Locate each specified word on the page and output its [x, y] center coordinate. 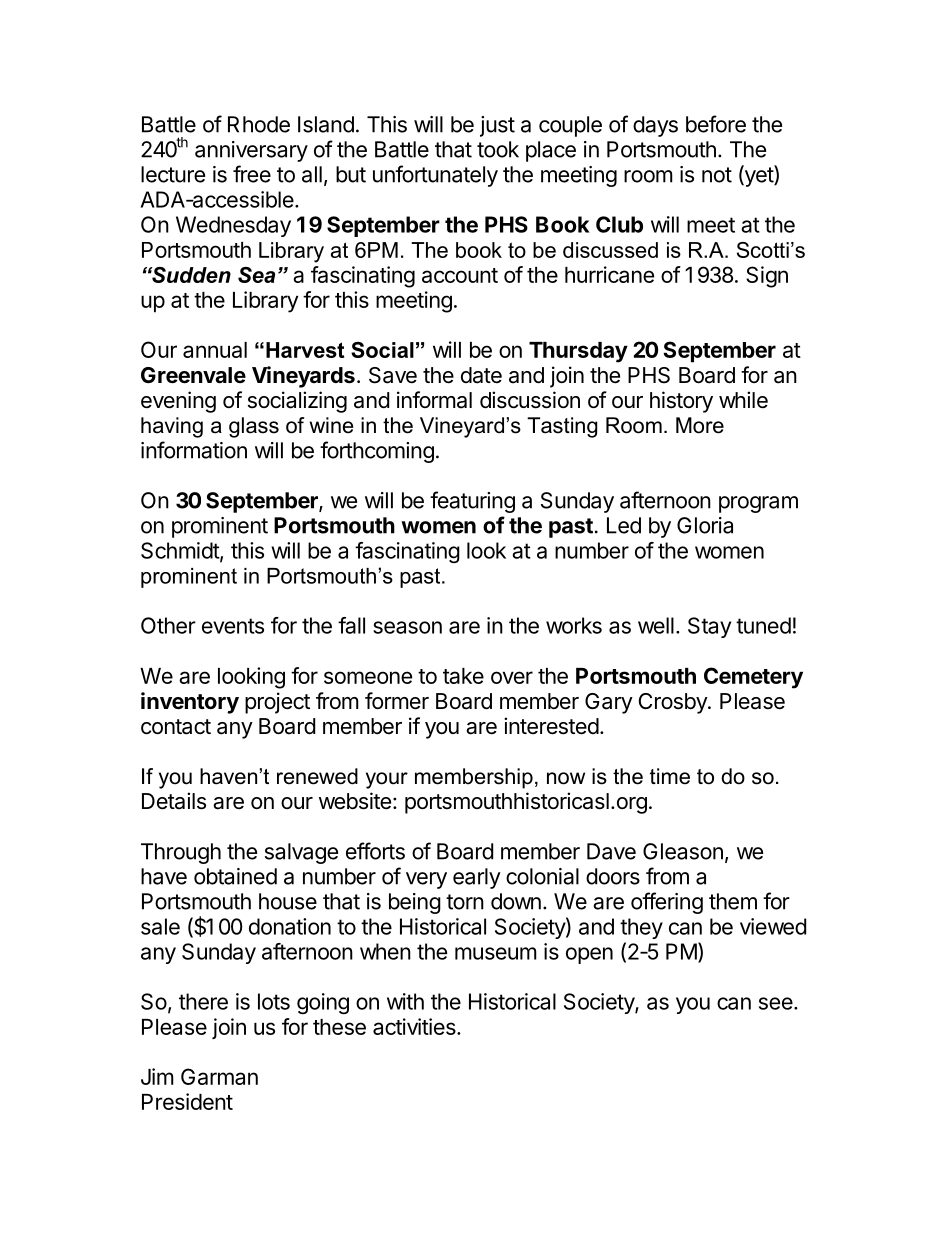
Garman [219, 1076]
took [498, 149]
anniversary [251, 151]
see [776, 1003]
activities [415, 1026]
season [407, 627]
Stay [709, 627]
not [717, 175]
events [233, 626]
